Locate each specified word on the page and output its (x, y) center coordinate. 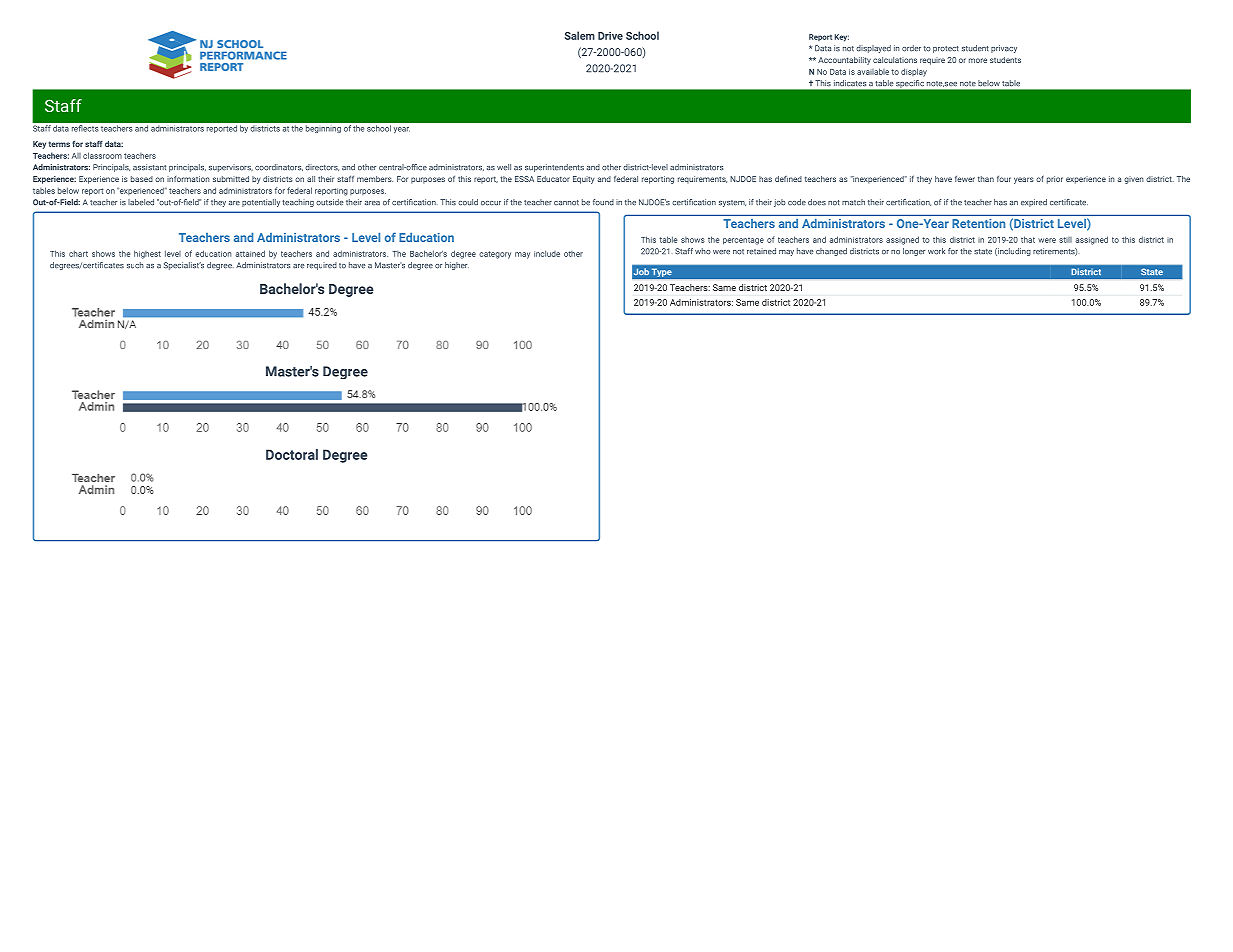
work (936, 251)
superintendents (554, 168)
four (1004, 179)
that (1028, 239)
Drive (610, 36)
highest (147, 254)
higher (457, 266)
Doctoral (292, 454)
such (135, 265)
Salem (580, 35)
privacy (1004, 49)
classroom (102, 155)
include (547, 253)
